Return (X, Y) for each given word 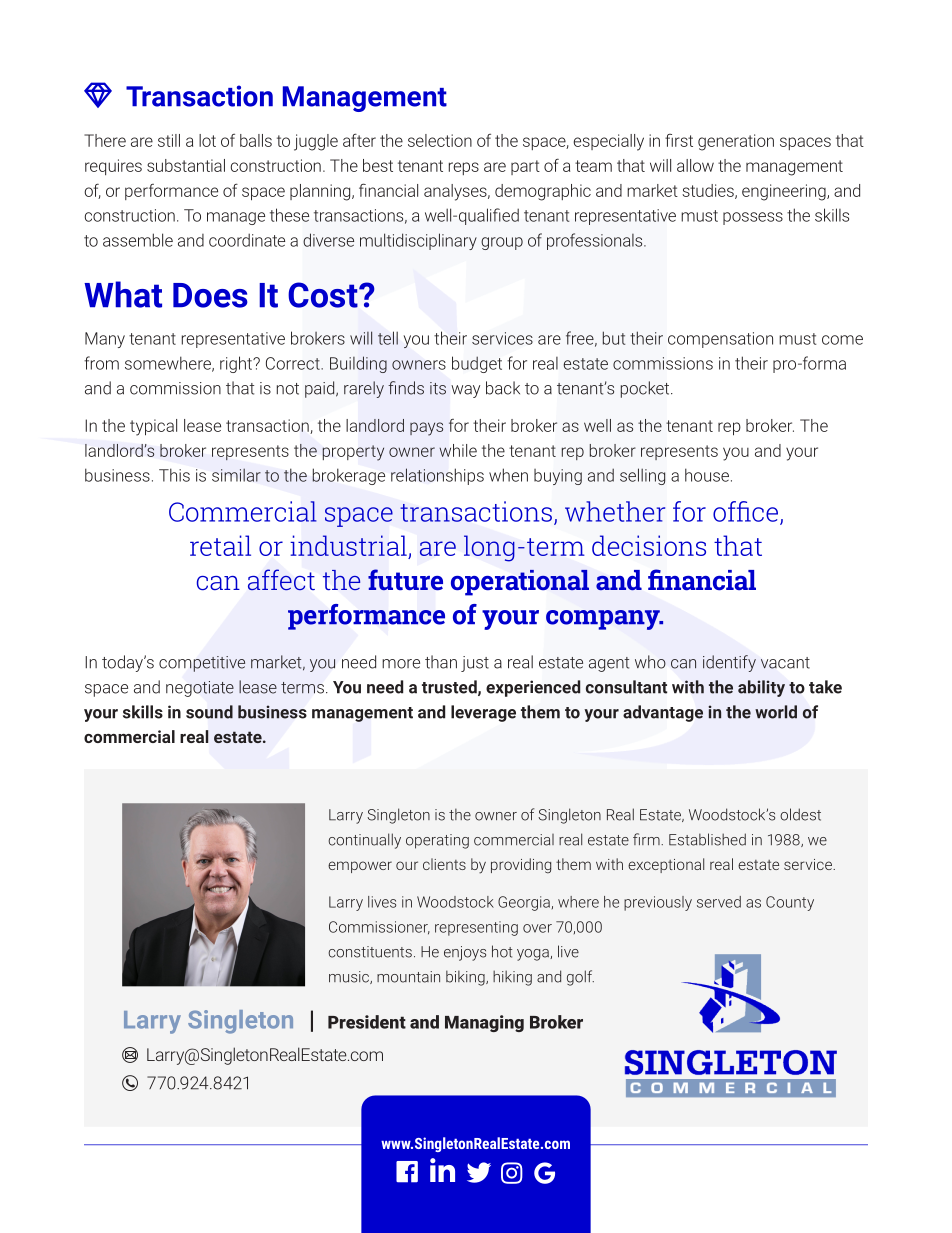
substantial (186, 165)
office (745, 511)
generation (736, 142)
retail (220, 545)
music (350, 977)
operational (520, 583)
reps (464, 168)
